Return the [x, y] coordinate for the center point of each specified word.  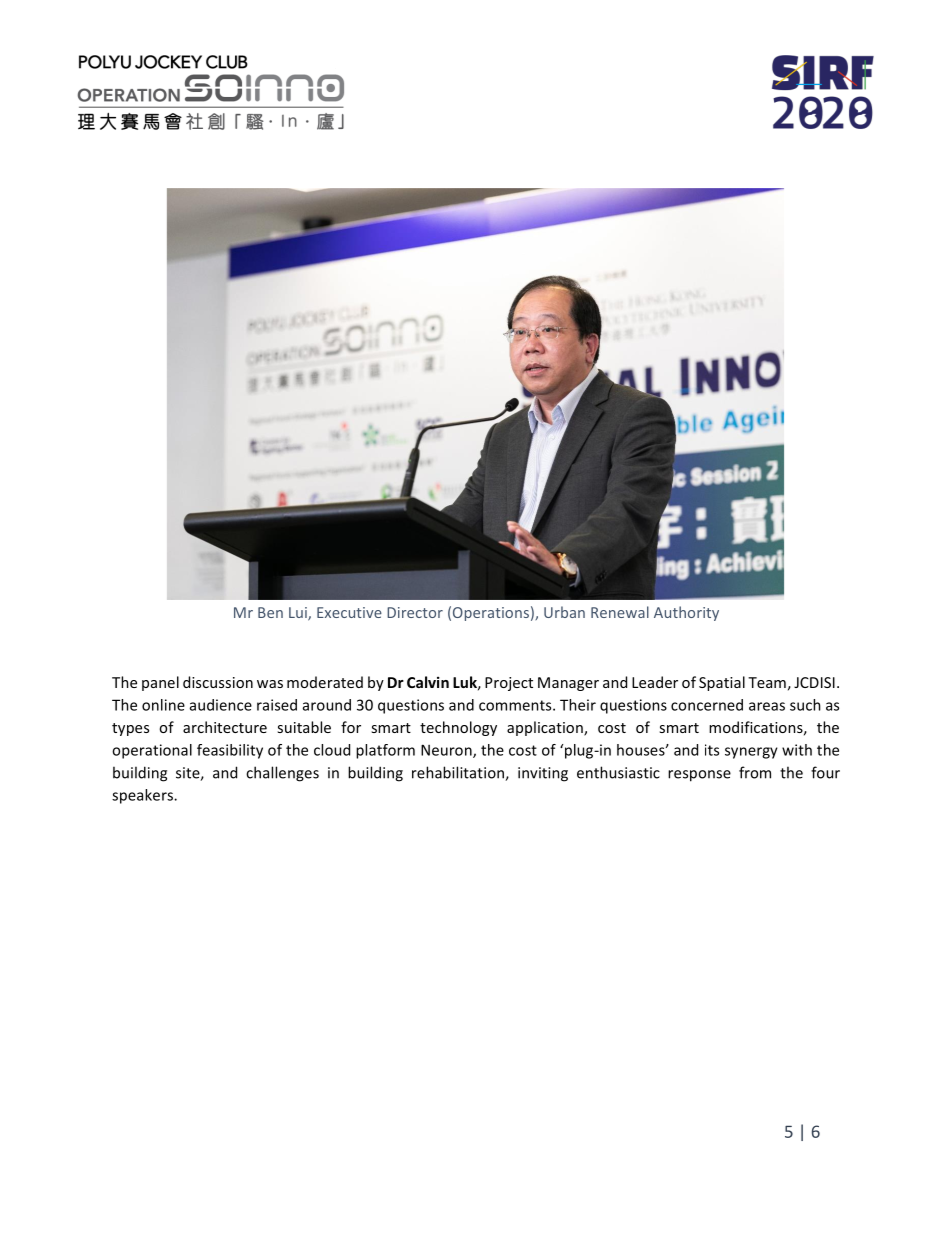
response [699, 776]
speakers [143, 796]
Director [415, 612]
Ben [270, 612]
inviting [543, 774]
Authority [686, 613]
